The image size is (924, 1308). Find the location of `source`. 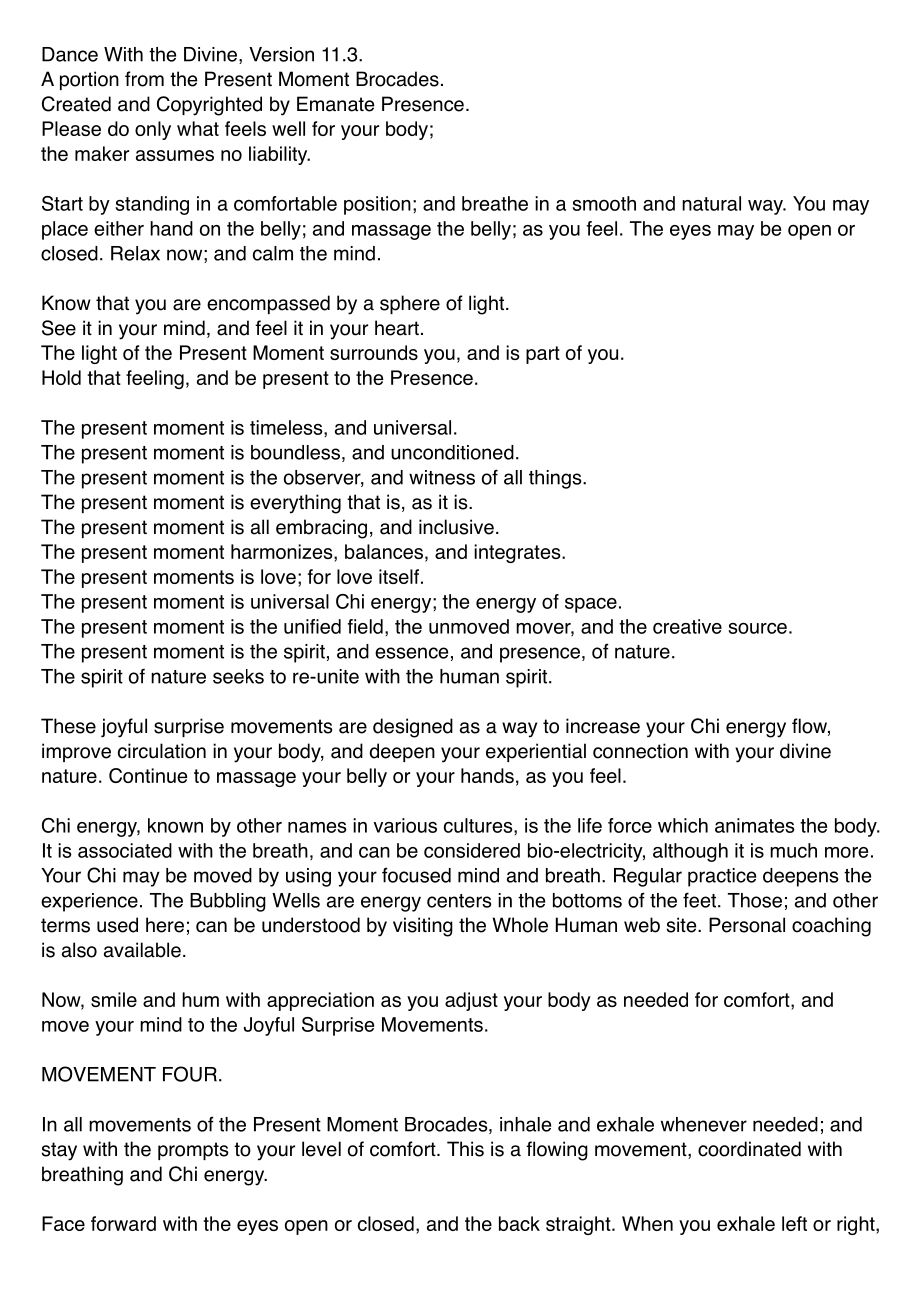

source is located at coordinates (757, 628).
